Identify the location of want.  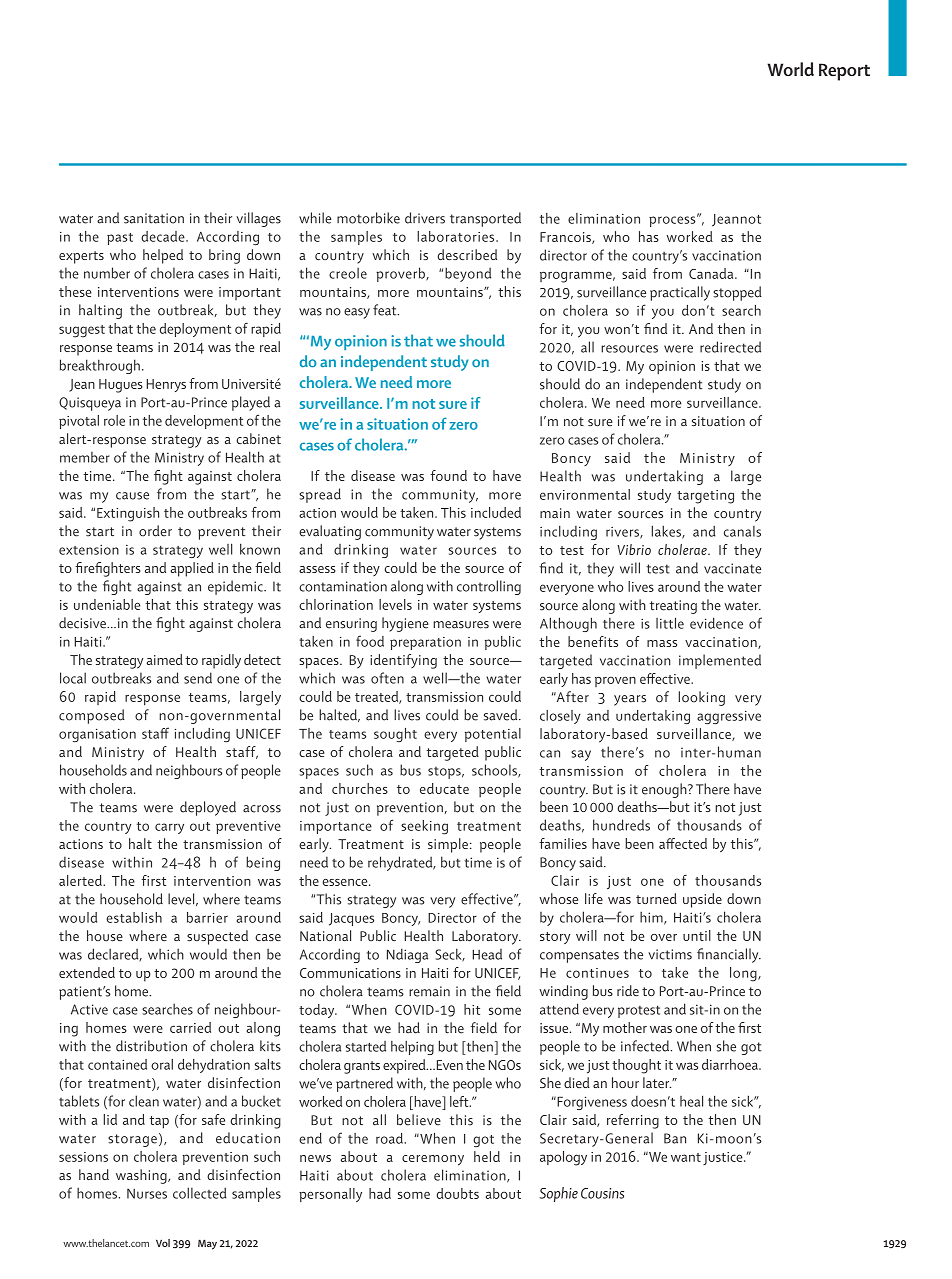
(686, 1157).
